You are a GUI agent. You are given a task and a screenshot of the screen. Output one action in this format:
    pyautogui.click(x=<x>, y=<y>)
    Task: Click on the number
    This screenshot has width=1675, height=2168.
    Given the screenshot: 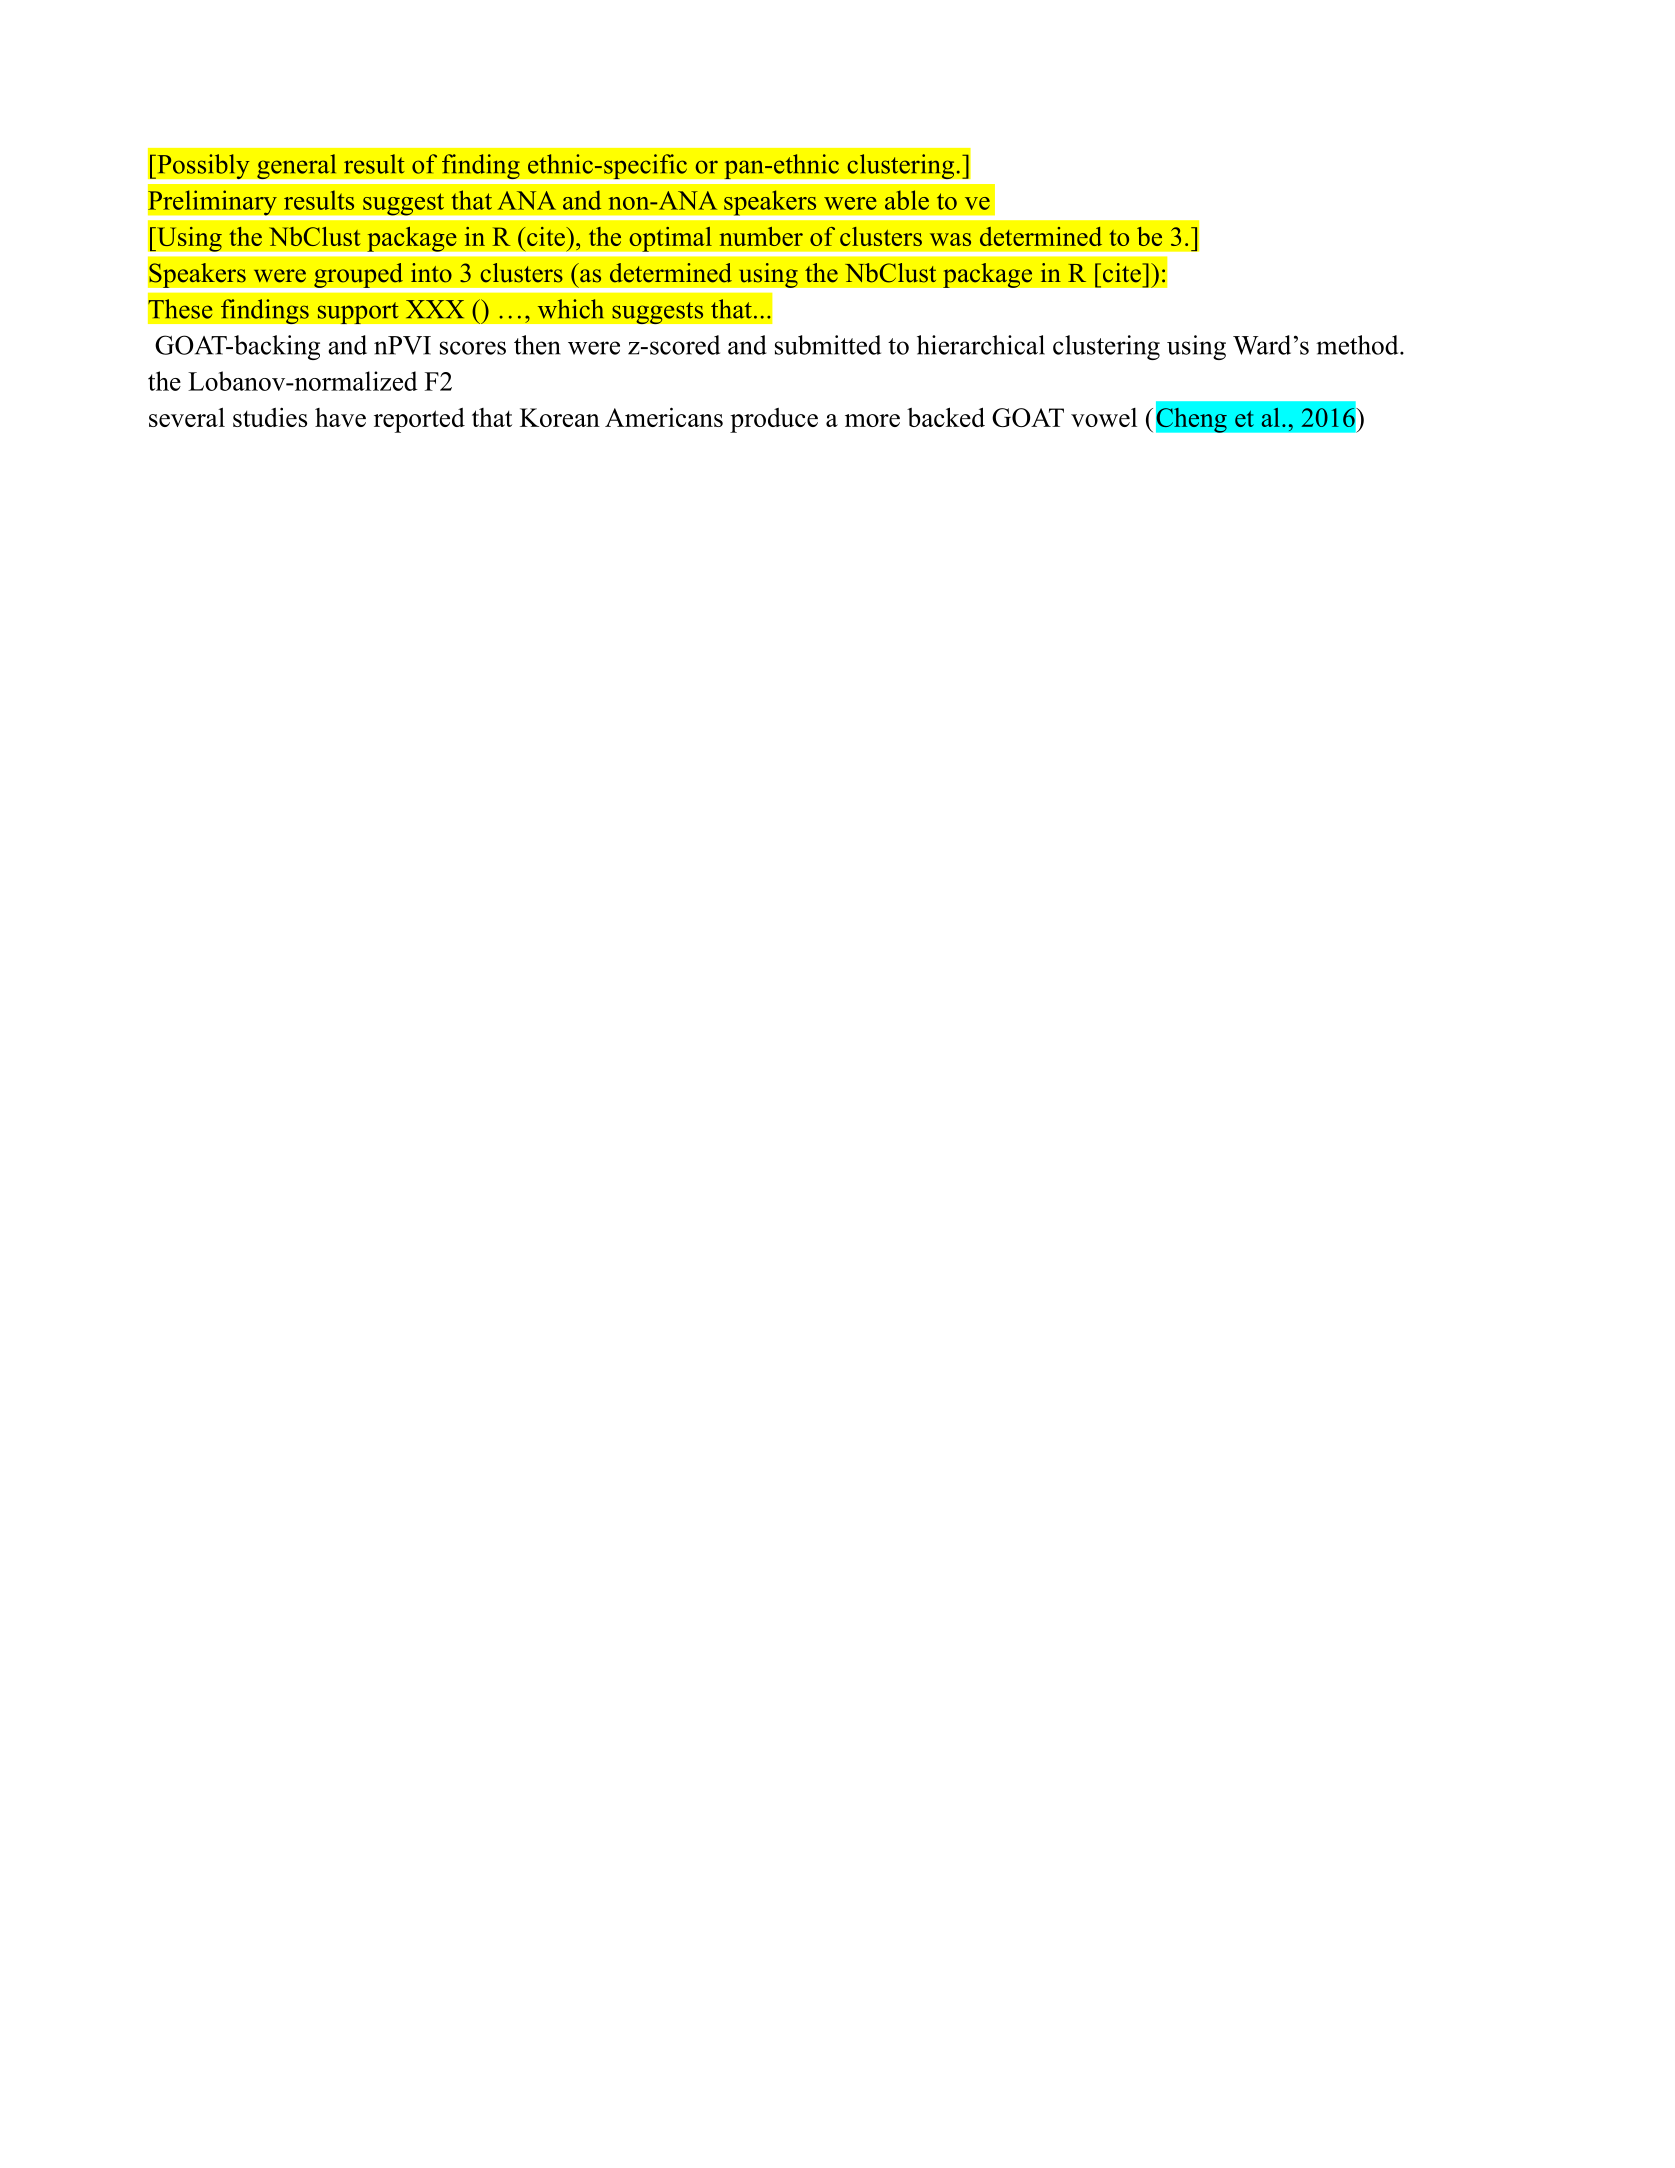 What is the action you would take?
    pyautogui.click(x=761, y=236)
